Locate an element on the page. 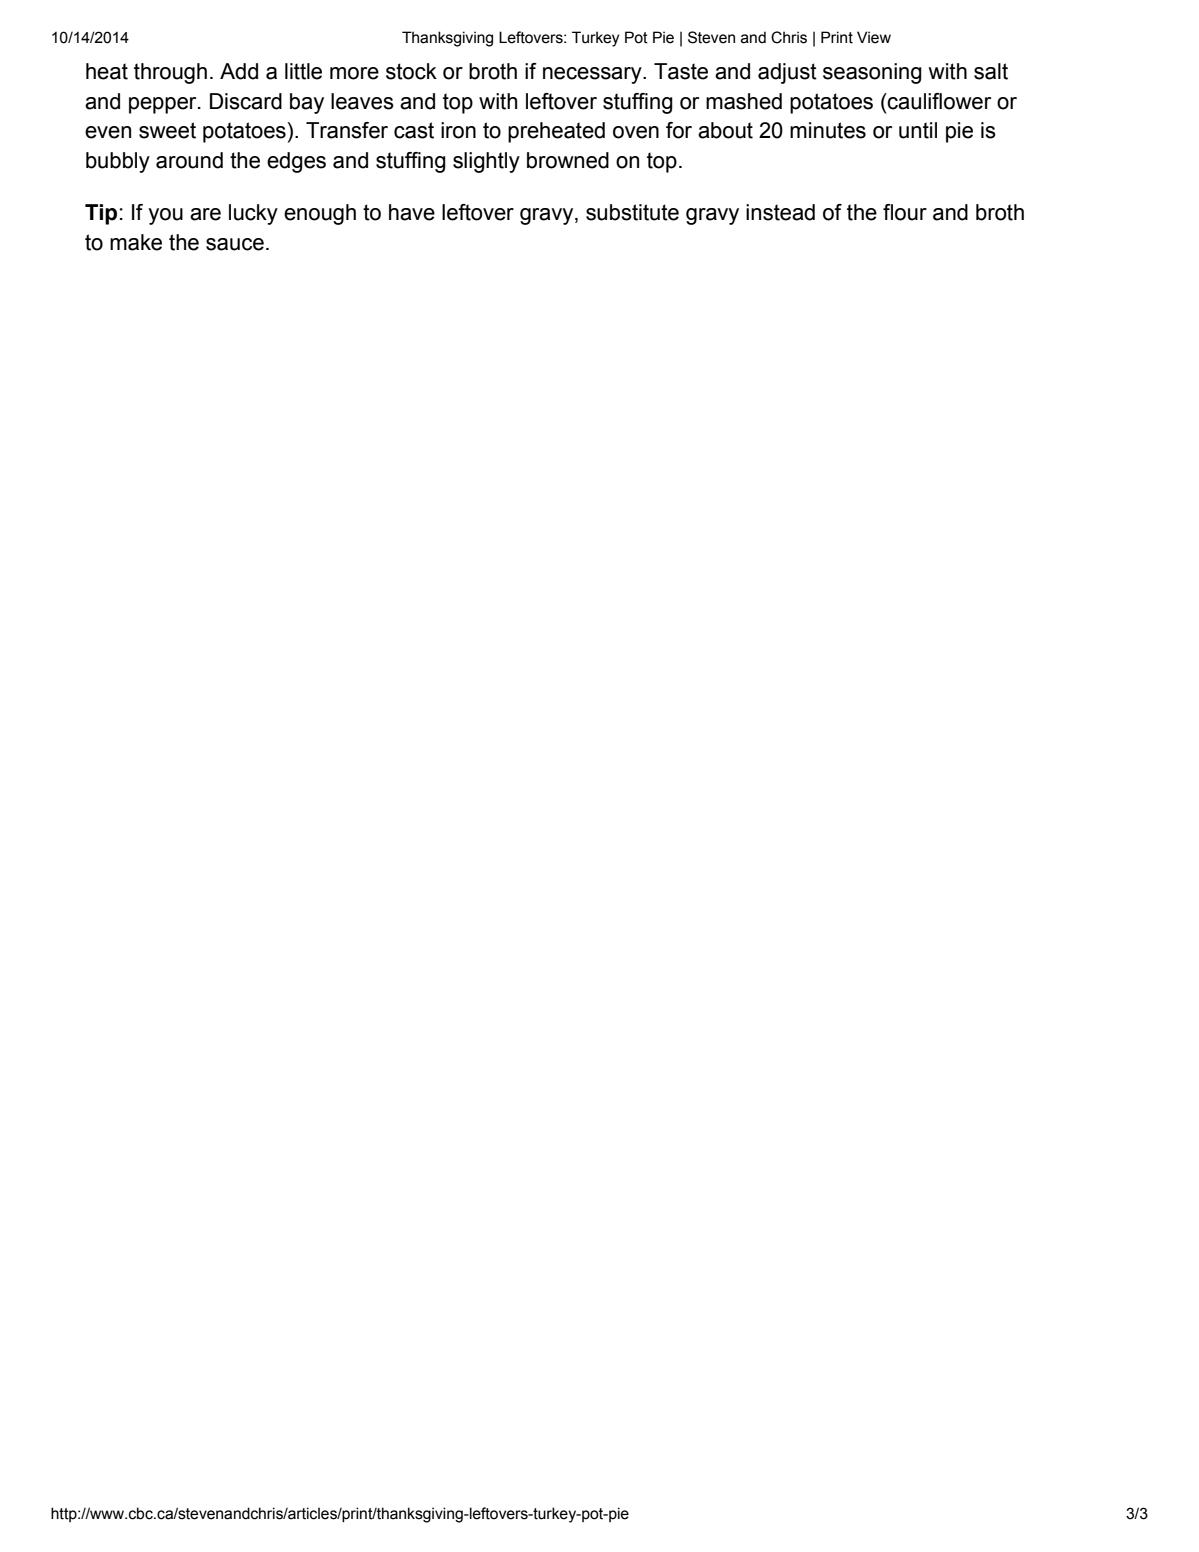  cauliflower is located at coordinates (938, 101).
